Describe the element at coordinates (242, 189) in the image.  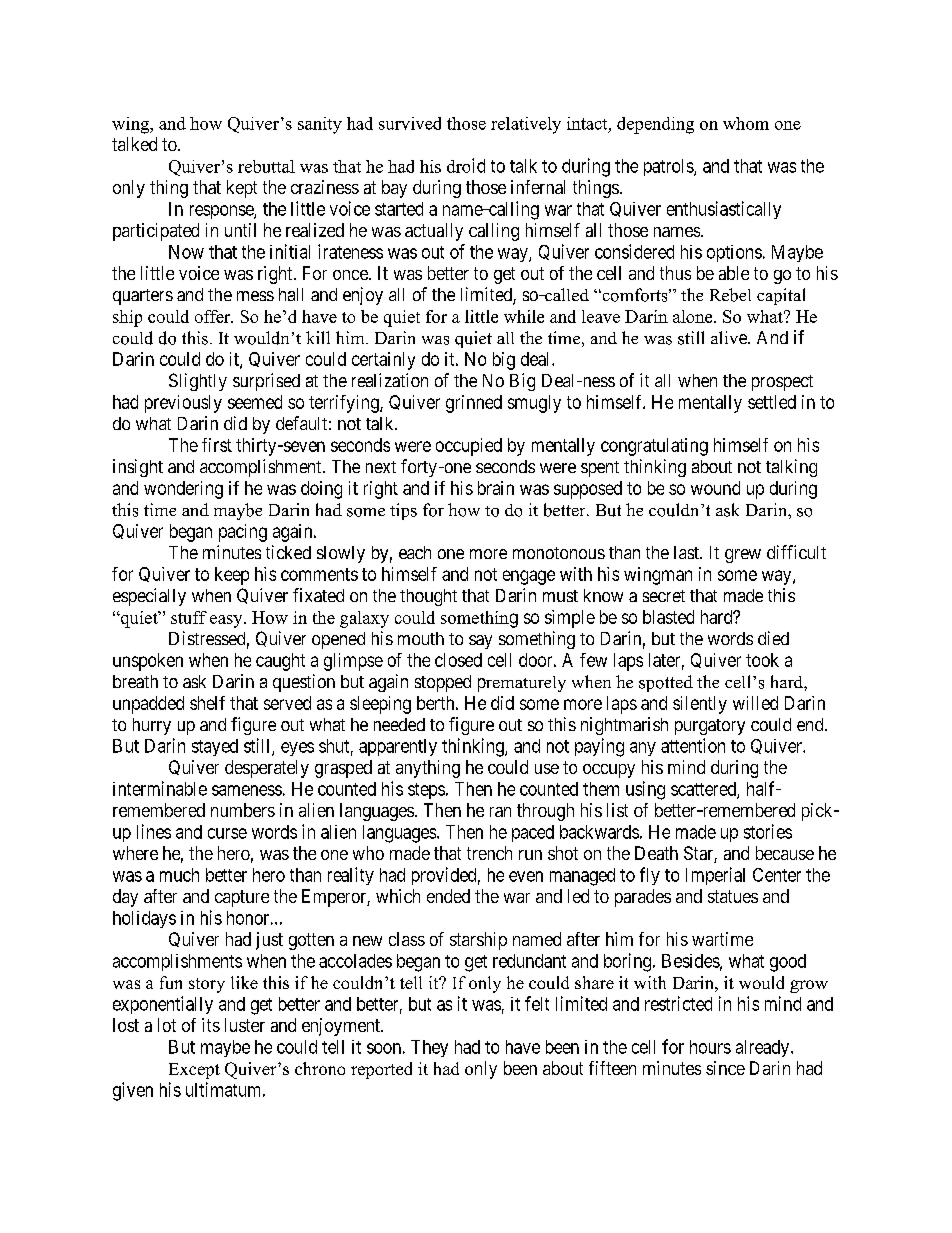
I see `kept` at that location.
